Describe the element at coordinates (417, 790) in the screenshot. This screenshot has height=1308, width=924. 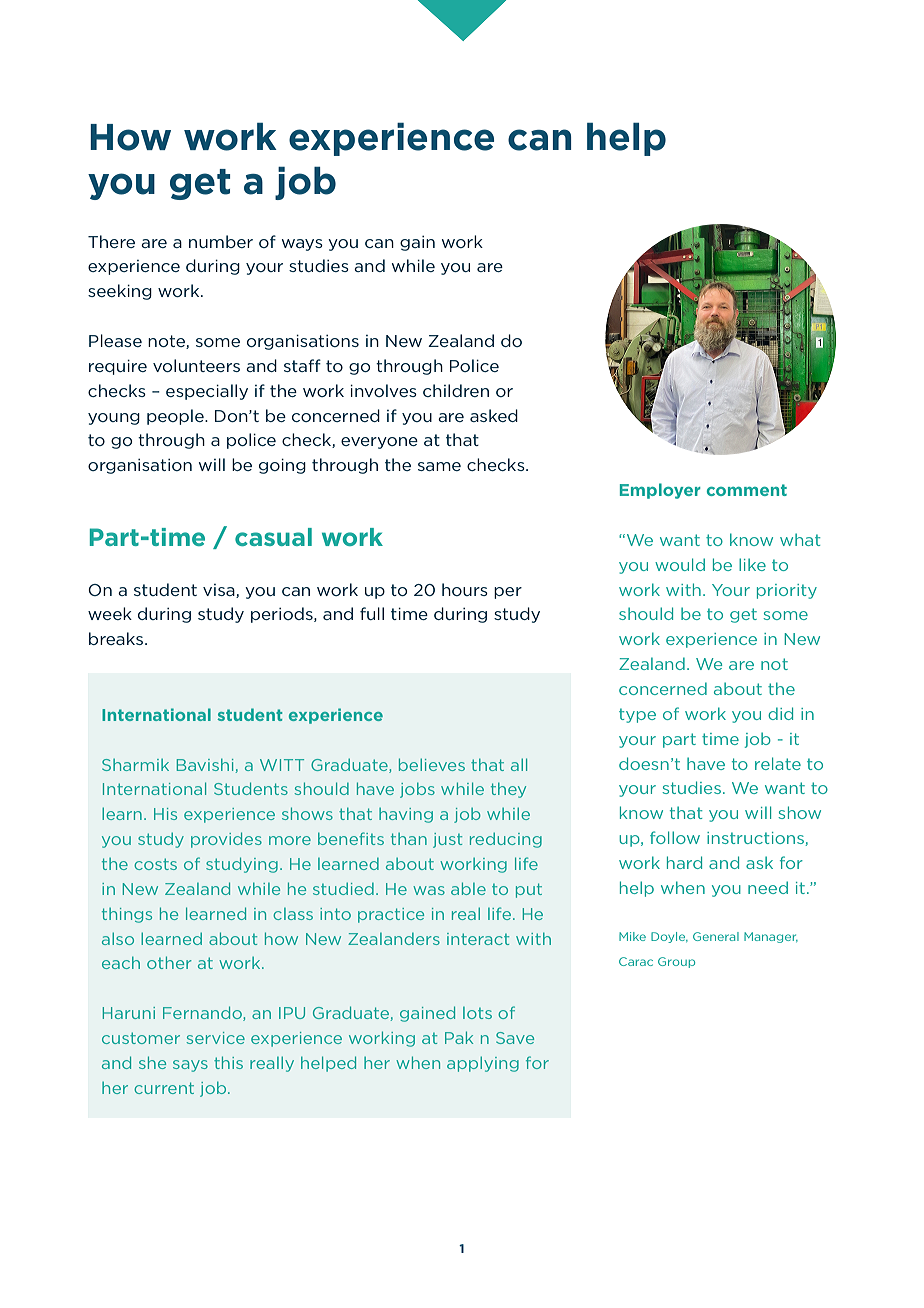
I see `jobs` at that location.
